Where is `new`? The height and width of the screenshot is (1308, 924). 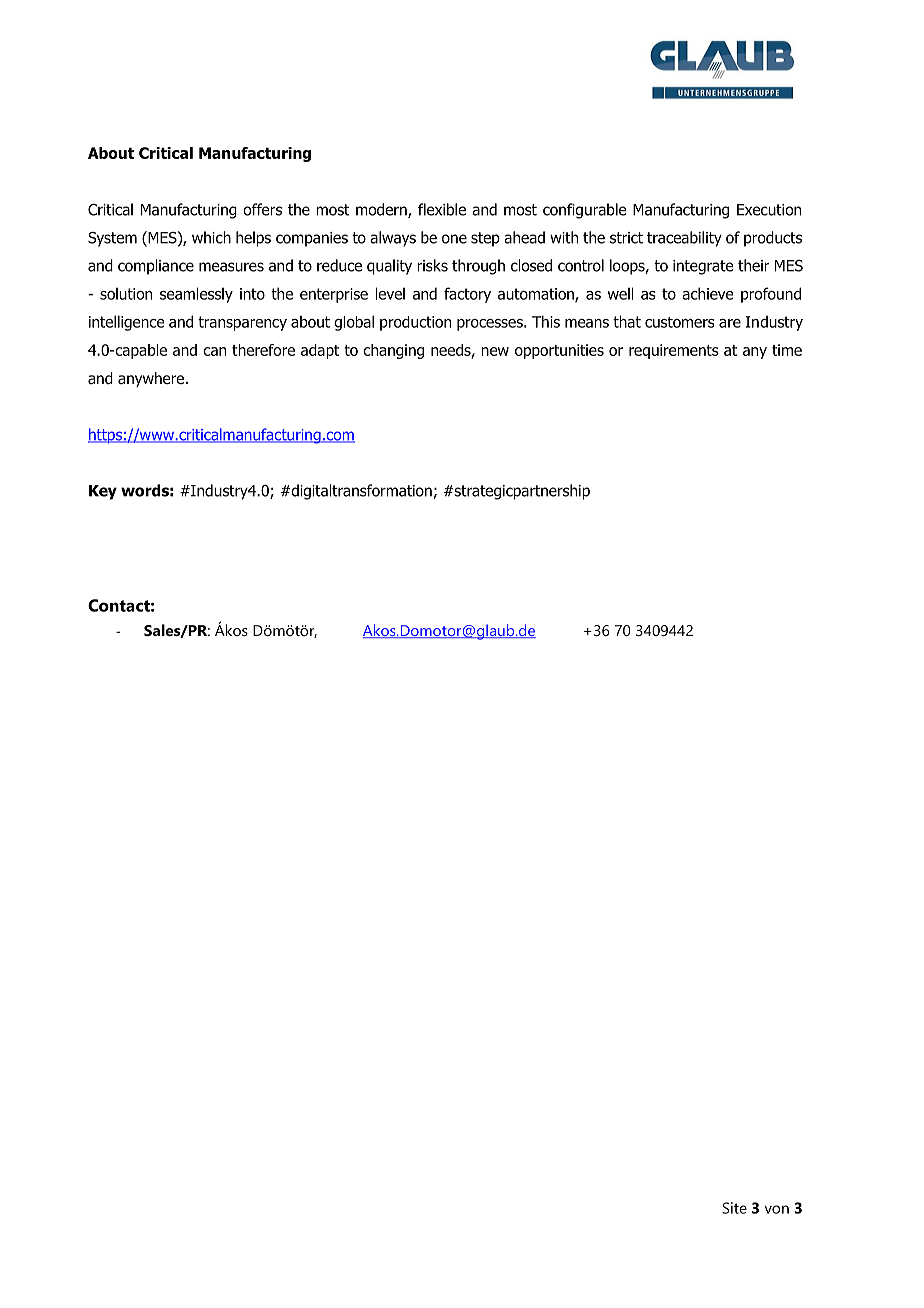
new is located at coordinates (495, 351).
